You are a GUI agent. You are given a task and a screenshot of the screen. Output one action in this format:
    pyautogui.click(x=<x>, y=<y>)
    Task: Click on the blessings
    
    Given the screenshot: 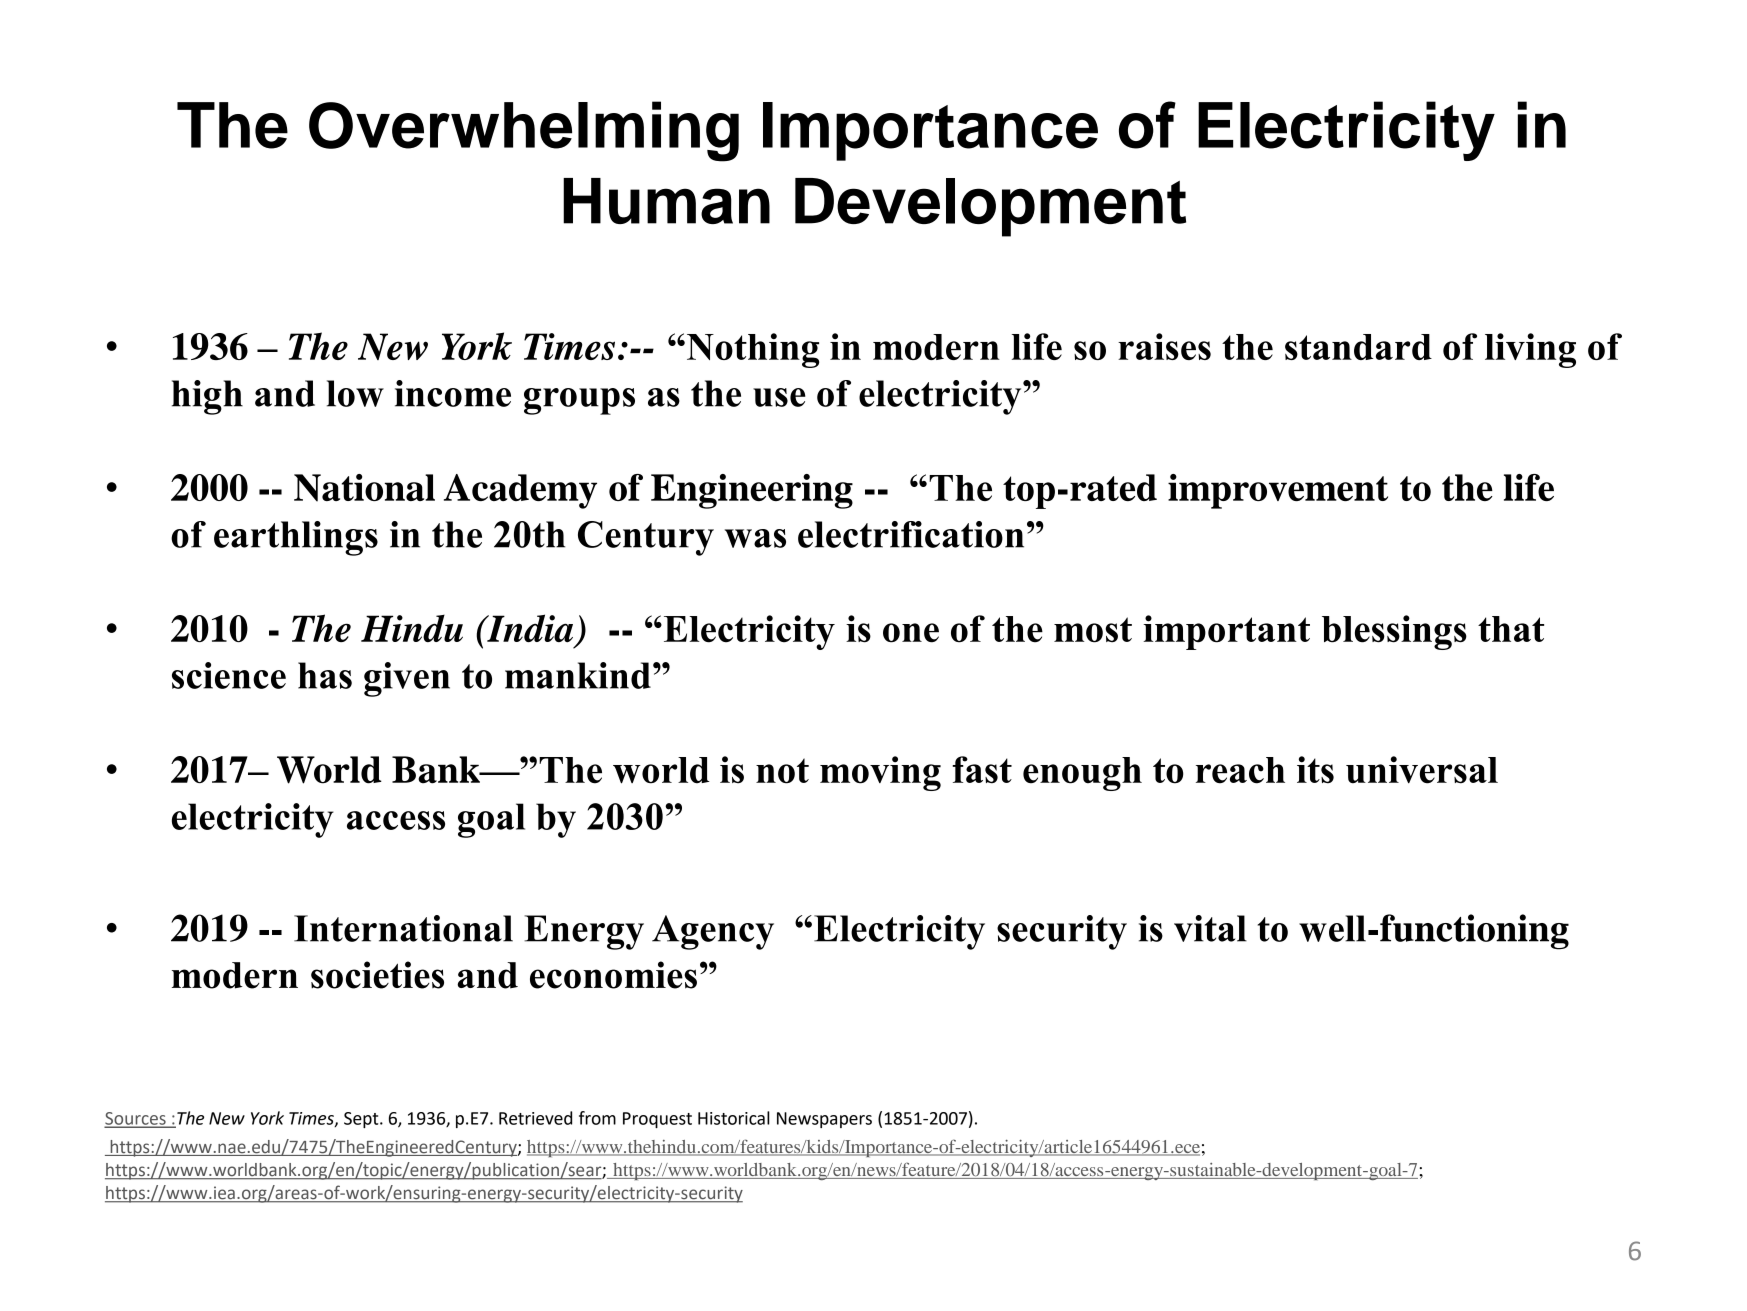 What is the action you would take?
    pyautogui.click(x=1394, y=632)
